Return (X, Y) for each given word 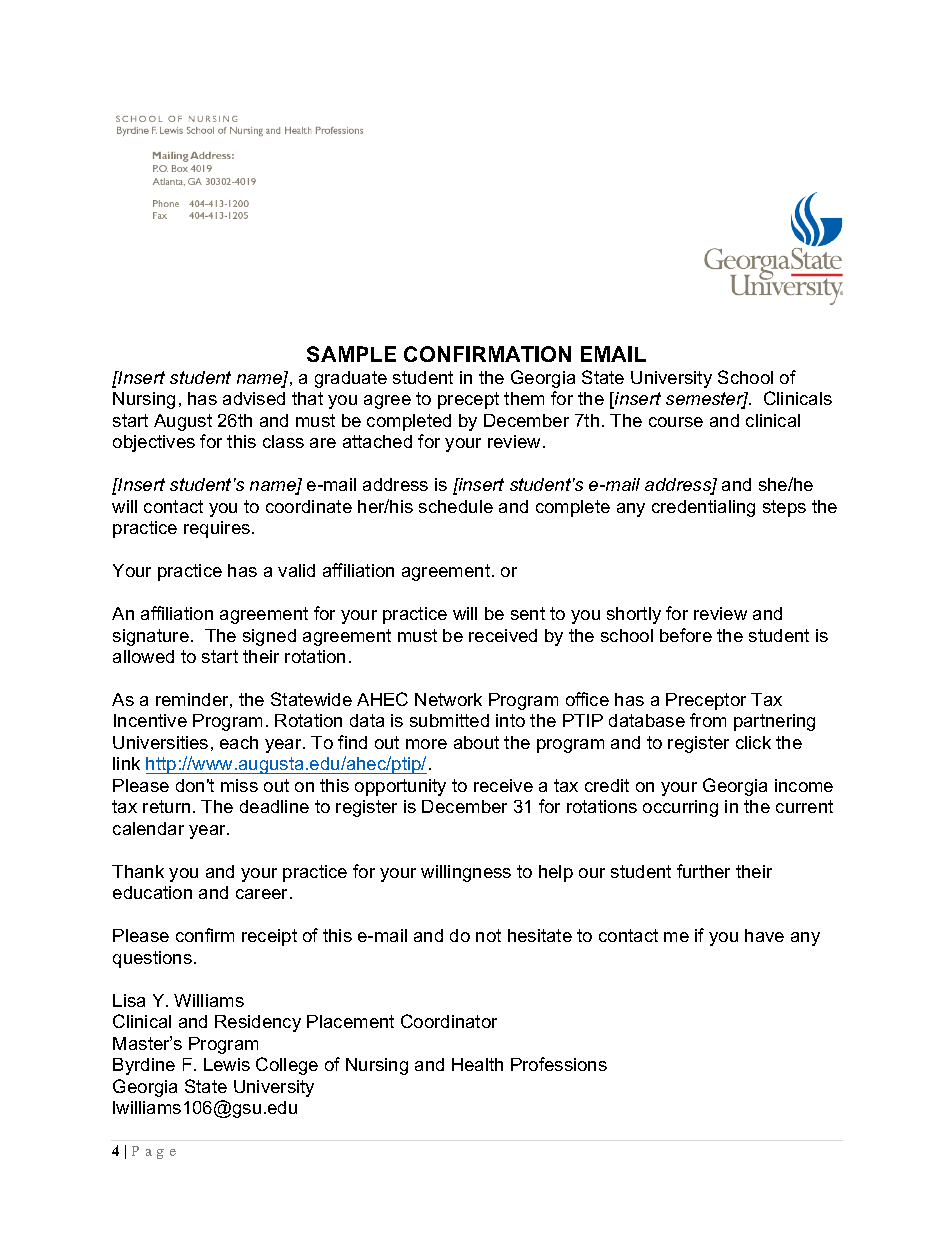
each (239, 742)
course (676, 422)
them (524, 398)
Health (477, 1064)
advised (254, 398)
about (476, 742)
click (753, 742)
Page (154, 1152)
